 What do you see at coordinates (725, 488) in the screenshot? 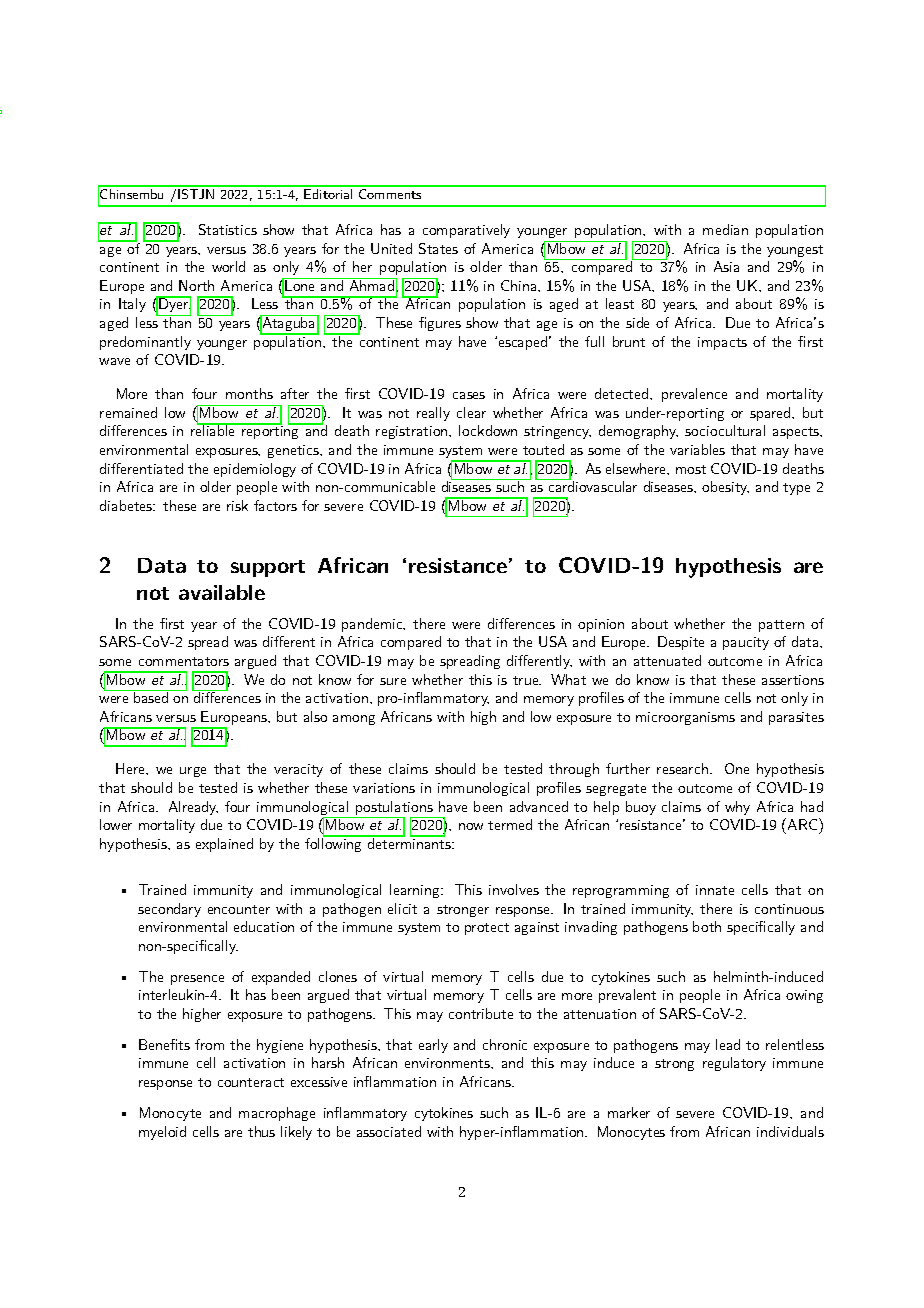
I see `obesity` at bounding box center [725, 488].
